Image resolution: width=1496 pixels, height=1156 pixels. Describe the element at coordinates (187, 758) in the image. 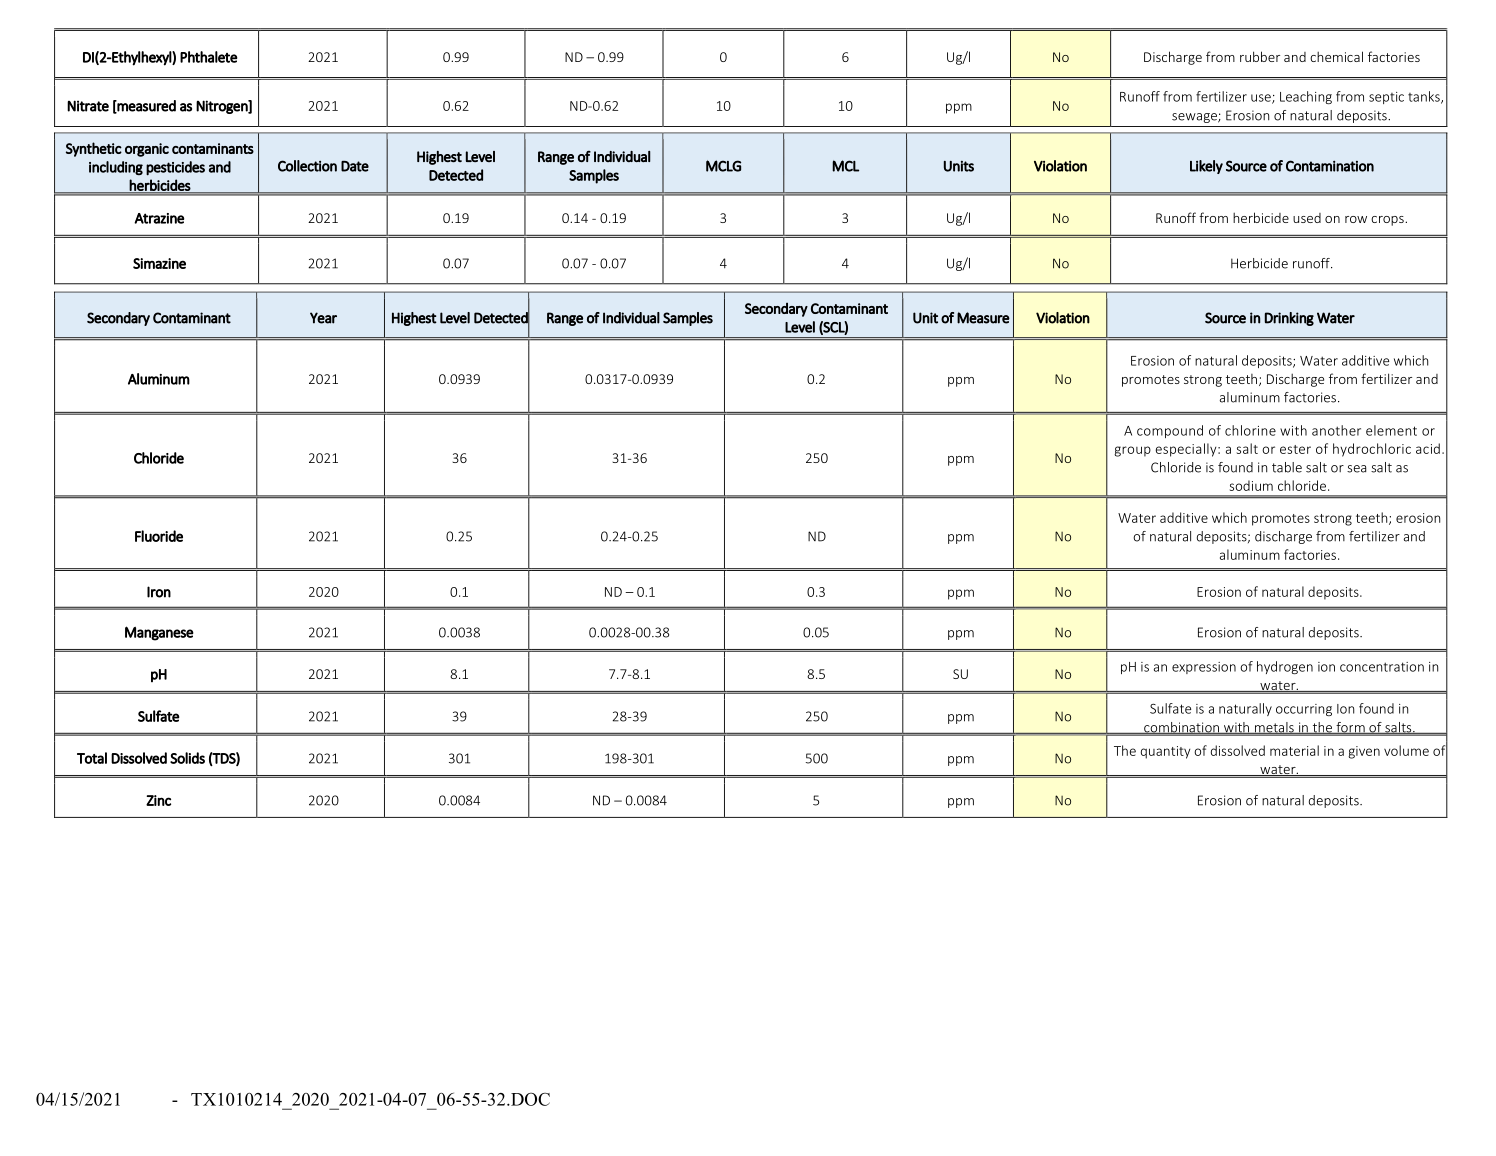

I see `Solids` at that location.
